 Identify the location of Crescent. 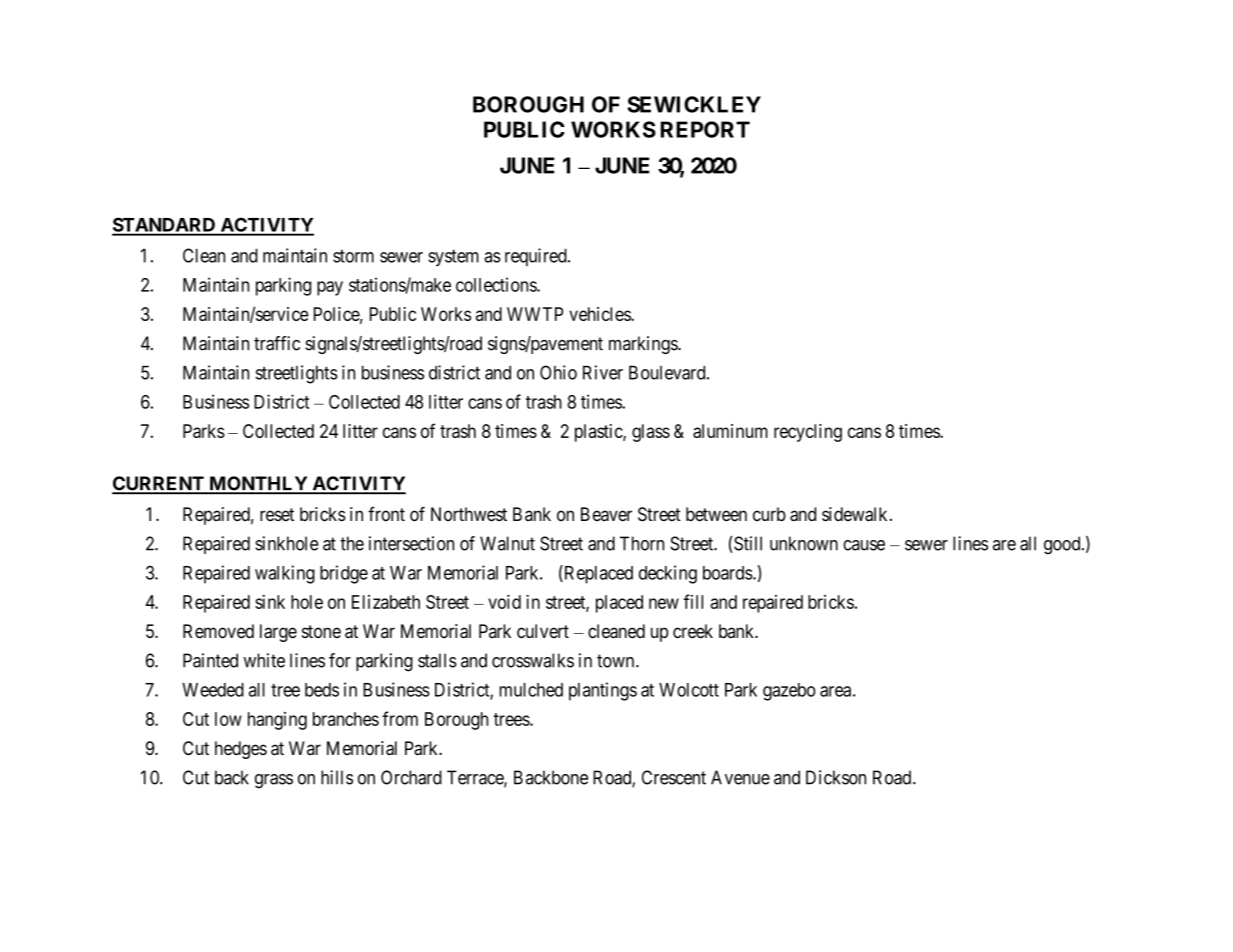
(674, 777).
